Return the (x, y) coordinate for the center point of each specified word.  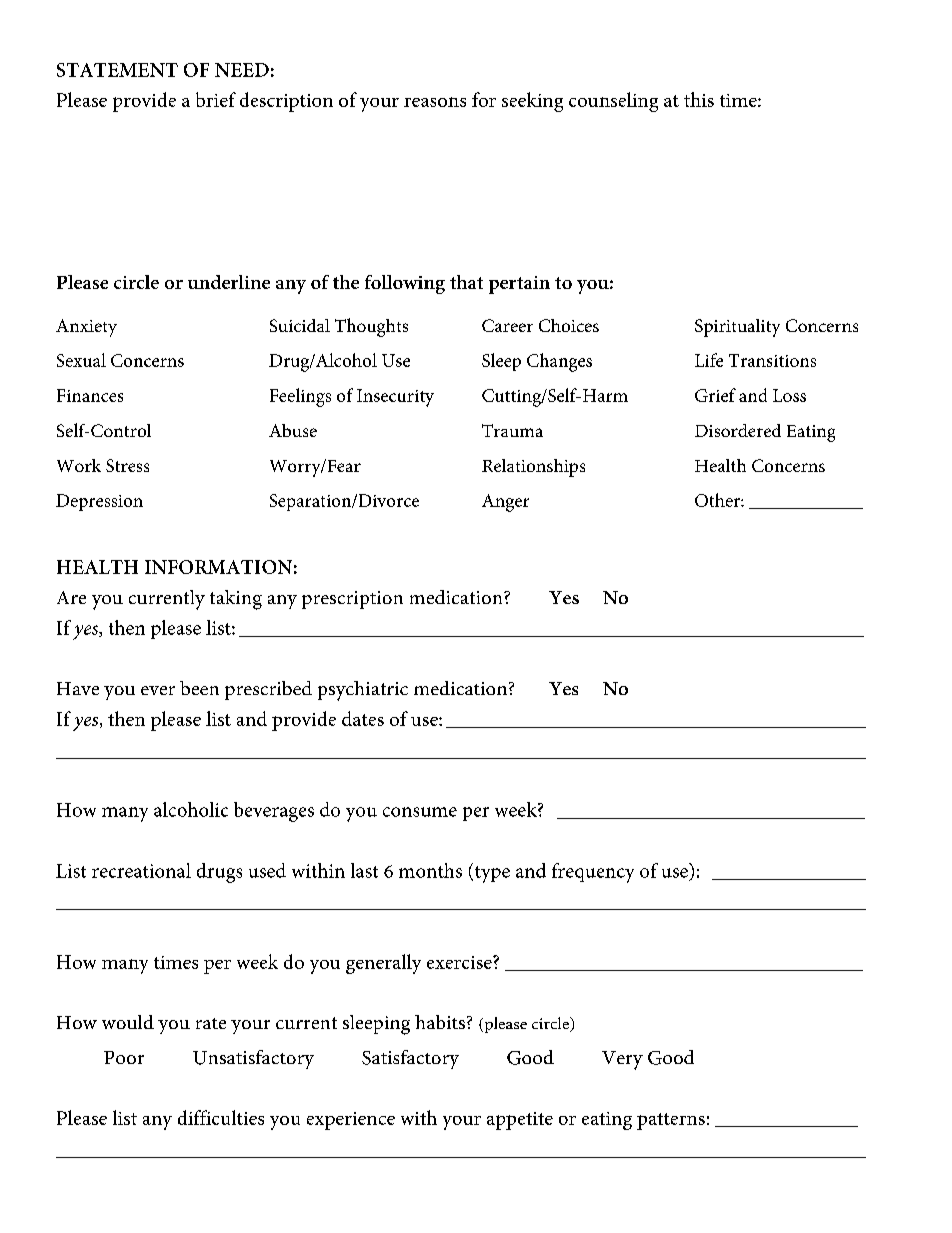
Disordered (738, 430)
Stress (127, 465)
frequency (593, 873)
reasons (435, 102)
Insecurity (395, 398)
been (199, 688)
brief (216, 99)
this (699, 99)
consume (420, 812)
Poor (124, 1057)
